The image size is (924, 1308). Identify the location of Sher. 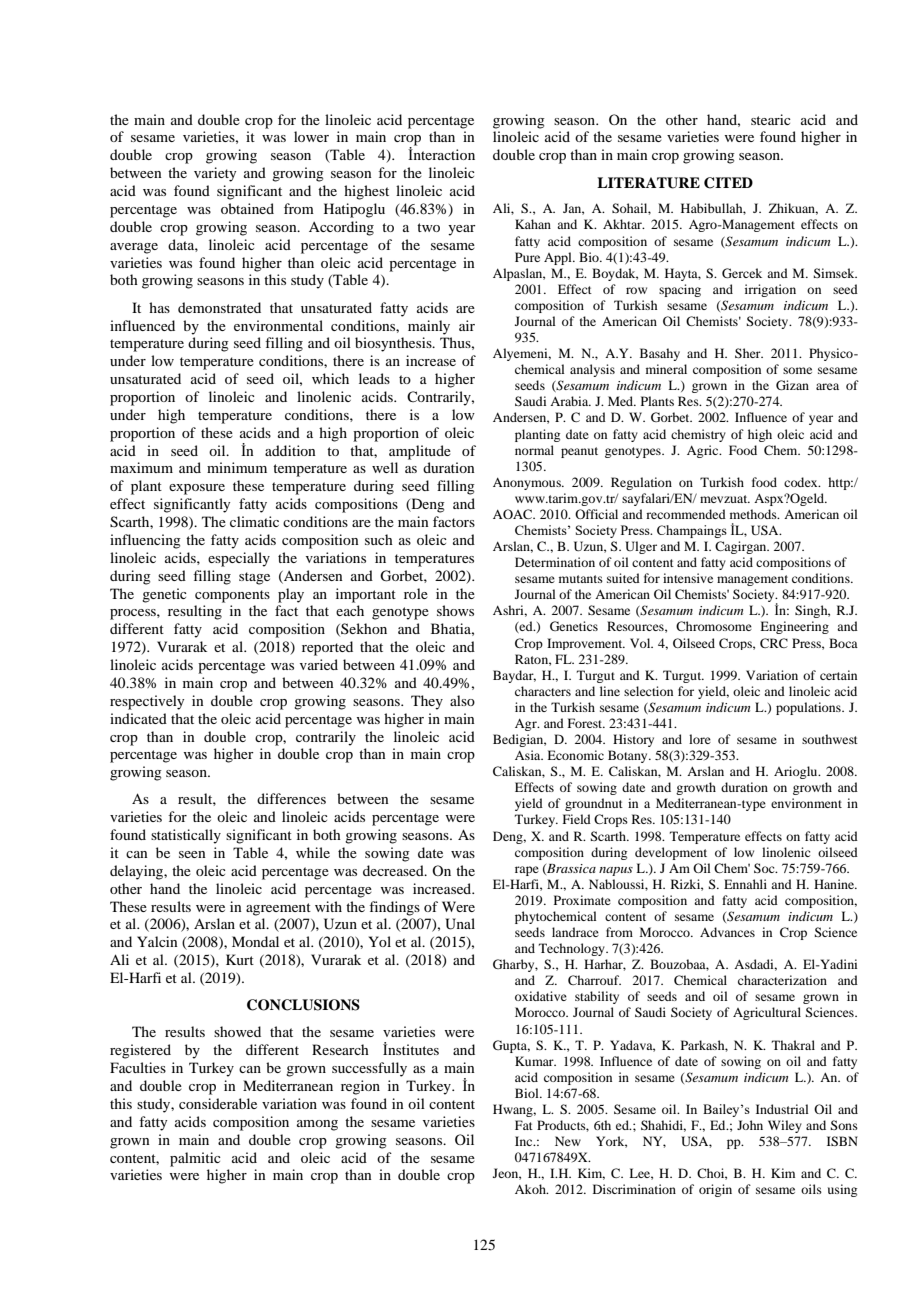
(749, 353).
